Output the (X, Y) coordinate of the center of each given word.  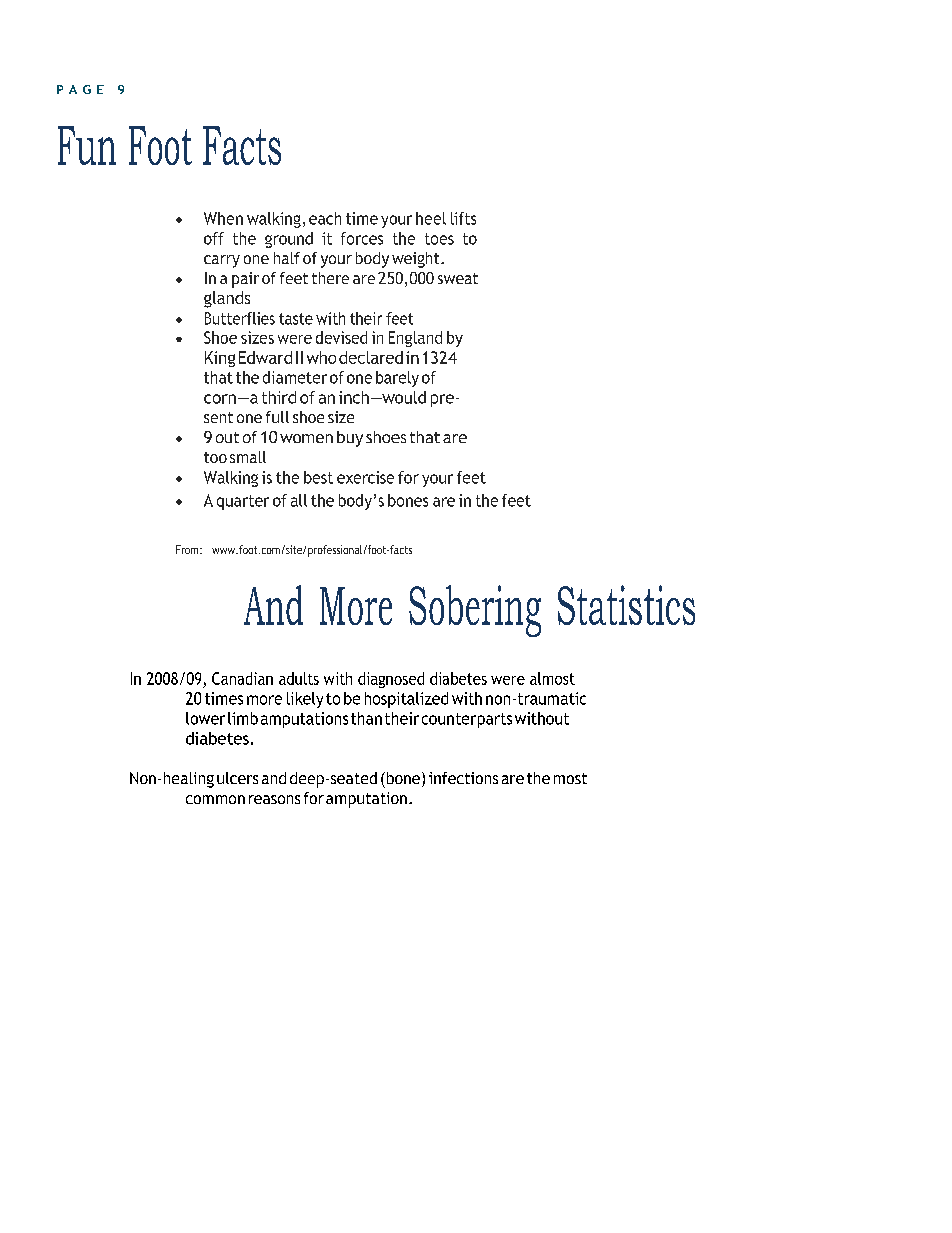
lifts (463, 218)
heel (431, 218)
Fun (87, 145)
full (277, 417)
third (279, 397)
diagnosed (391, 680)
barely (397, 379)
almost (552, 678)
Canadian (242, 678)
